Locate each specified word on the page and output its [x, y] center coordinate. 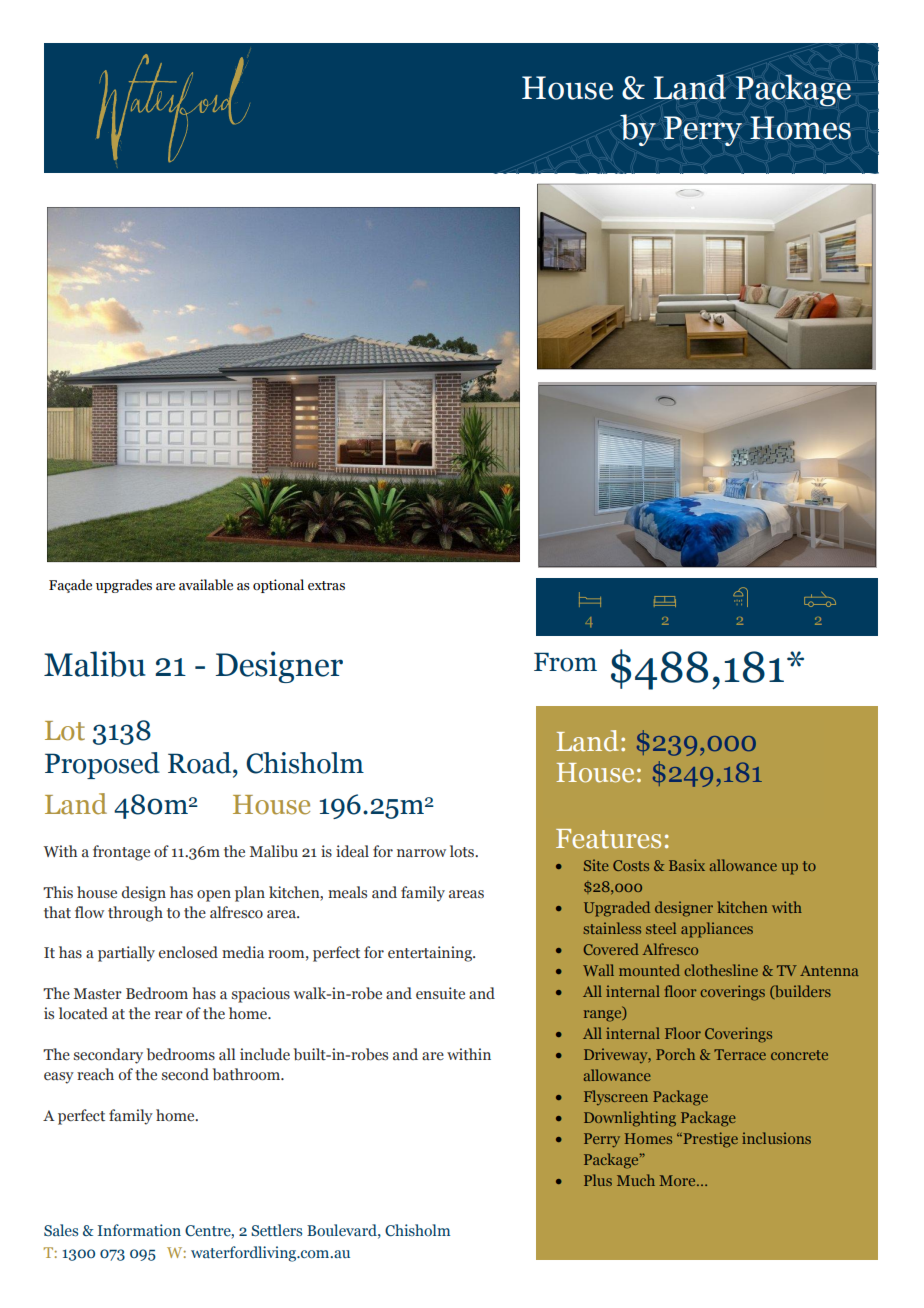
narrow [421, 853]
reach [95, 1074]
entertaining [431, 954]
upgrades [124, 586]
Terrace [740, 1054]
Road [201, 763]
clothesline [721, 970]
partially [126, 954]
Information [139, 1230]
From [565, 662]
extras [326, 586]
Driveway [617, 1055]
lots [463, 851]
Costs [631, 865]
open [214, 896]
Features [608, 839]
